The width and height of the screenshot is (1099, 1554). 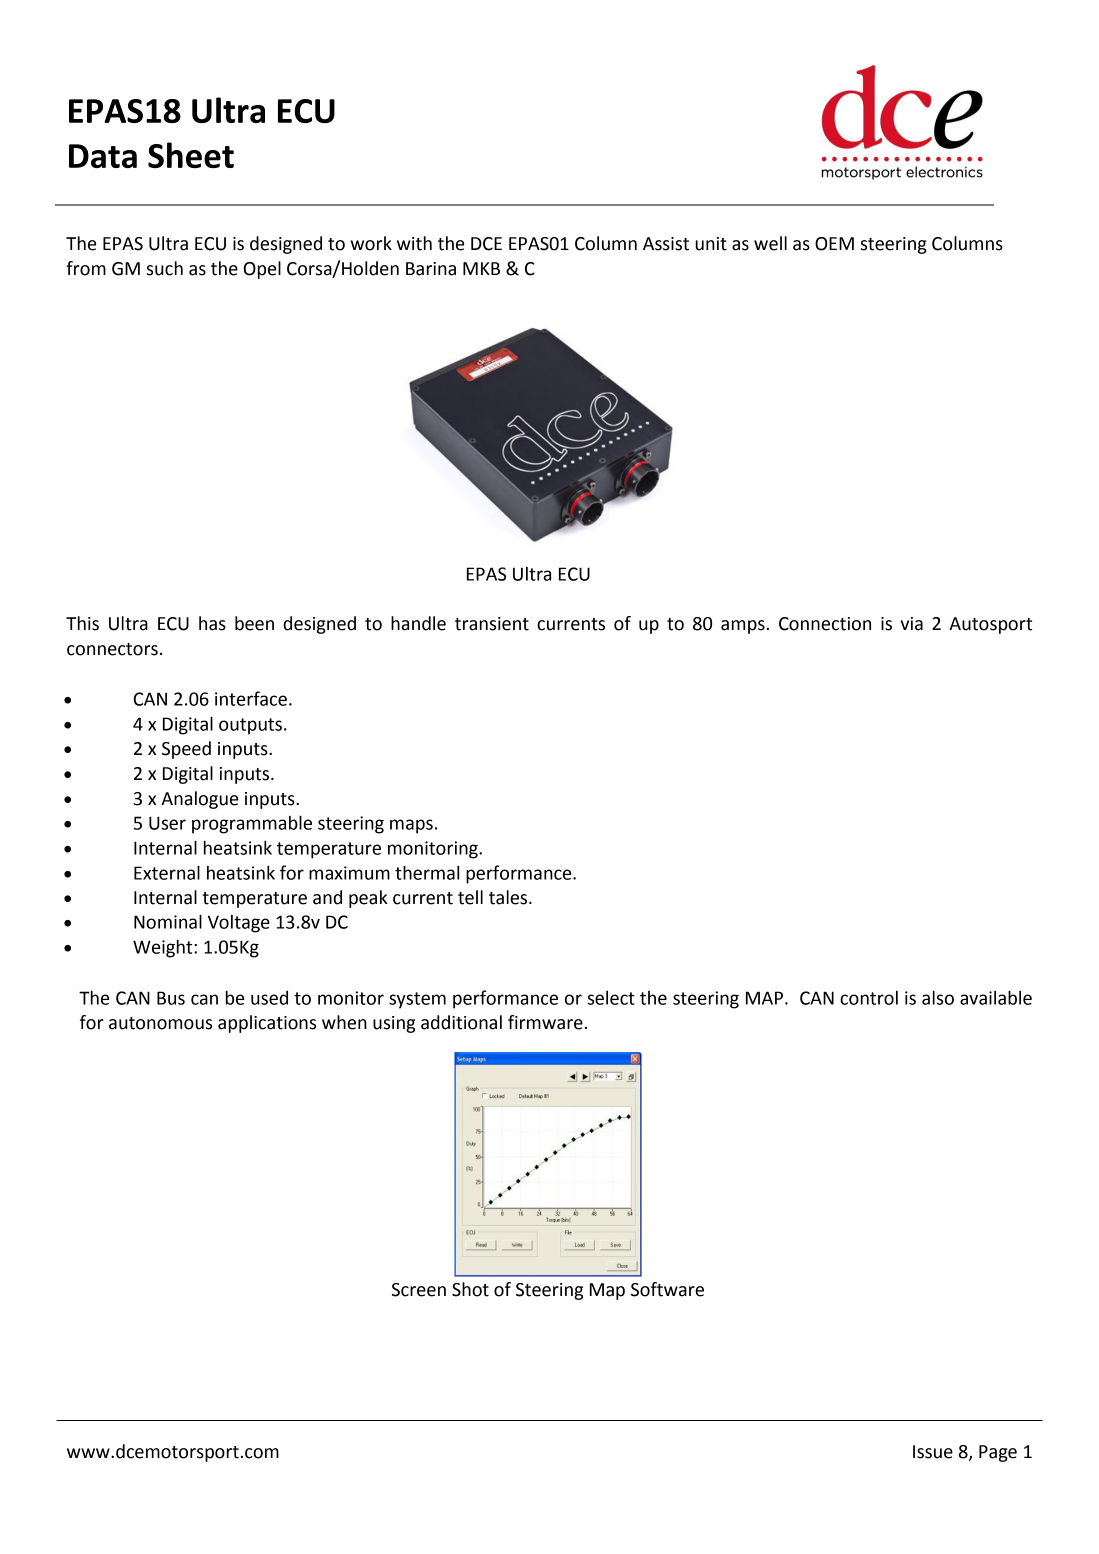 I want to click on Analogue, so click(x=199, y=800).
